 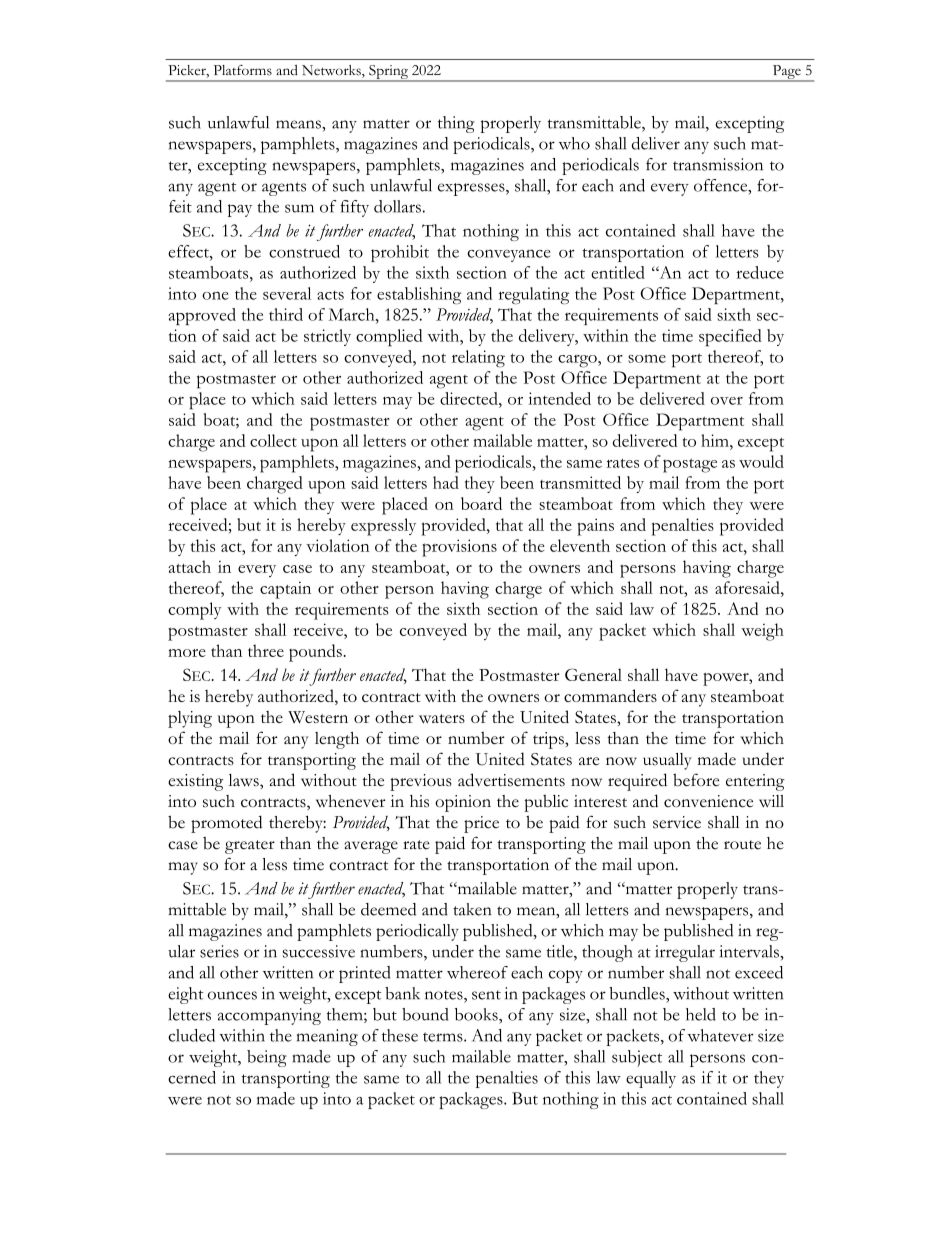 What do you see at coordinates (286, 314) in the screenshot?
I see `third` at bounding box center [286, 314].
